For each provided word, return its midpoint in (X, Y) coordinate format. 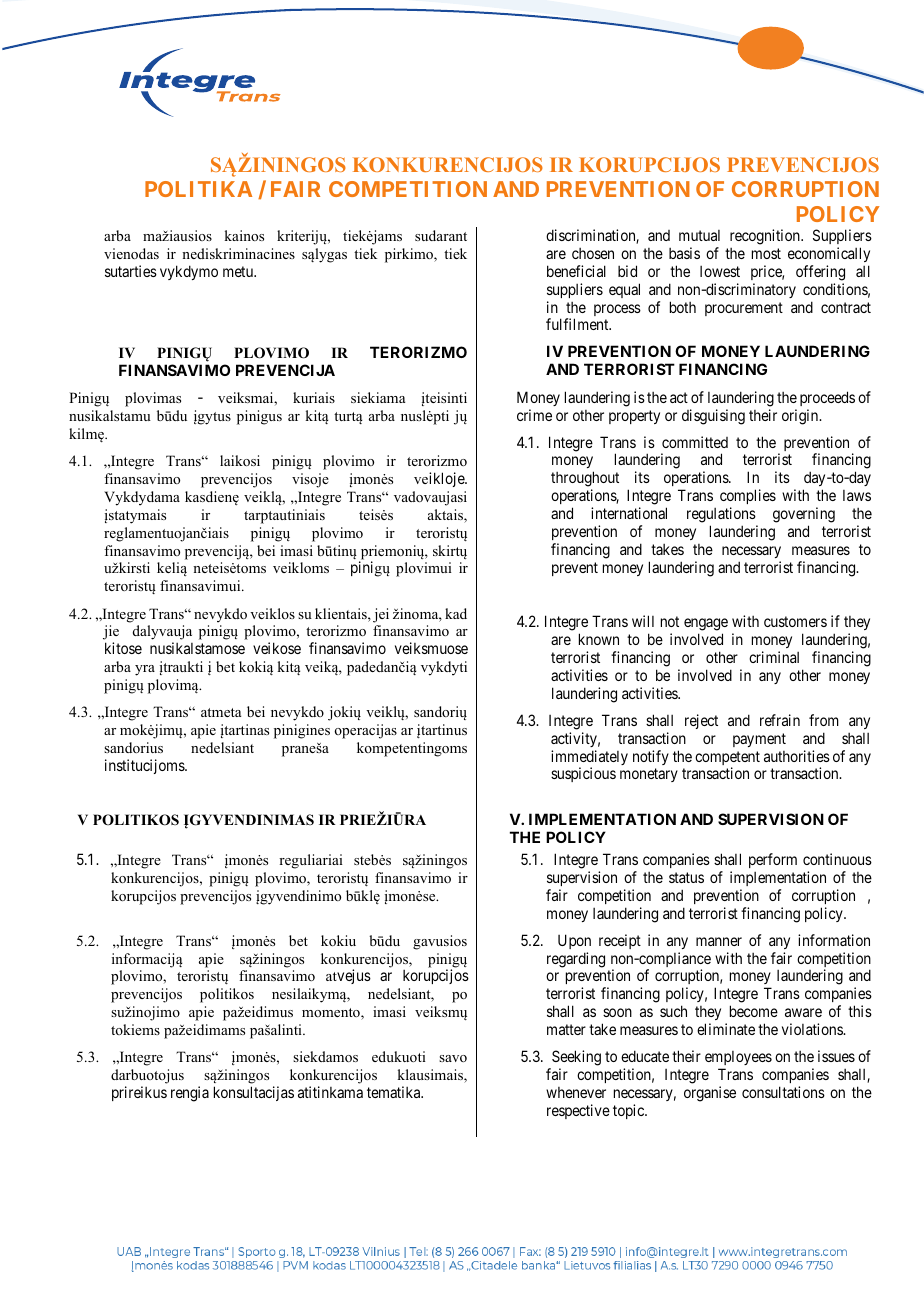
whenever (576, 1092)
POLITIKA (198, 189)
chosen (593, 253)
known (599, 639)
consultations (783, 1092)
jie (111, 634)
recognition (766, 237)
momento (332, 1014)
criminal (774, 657)
